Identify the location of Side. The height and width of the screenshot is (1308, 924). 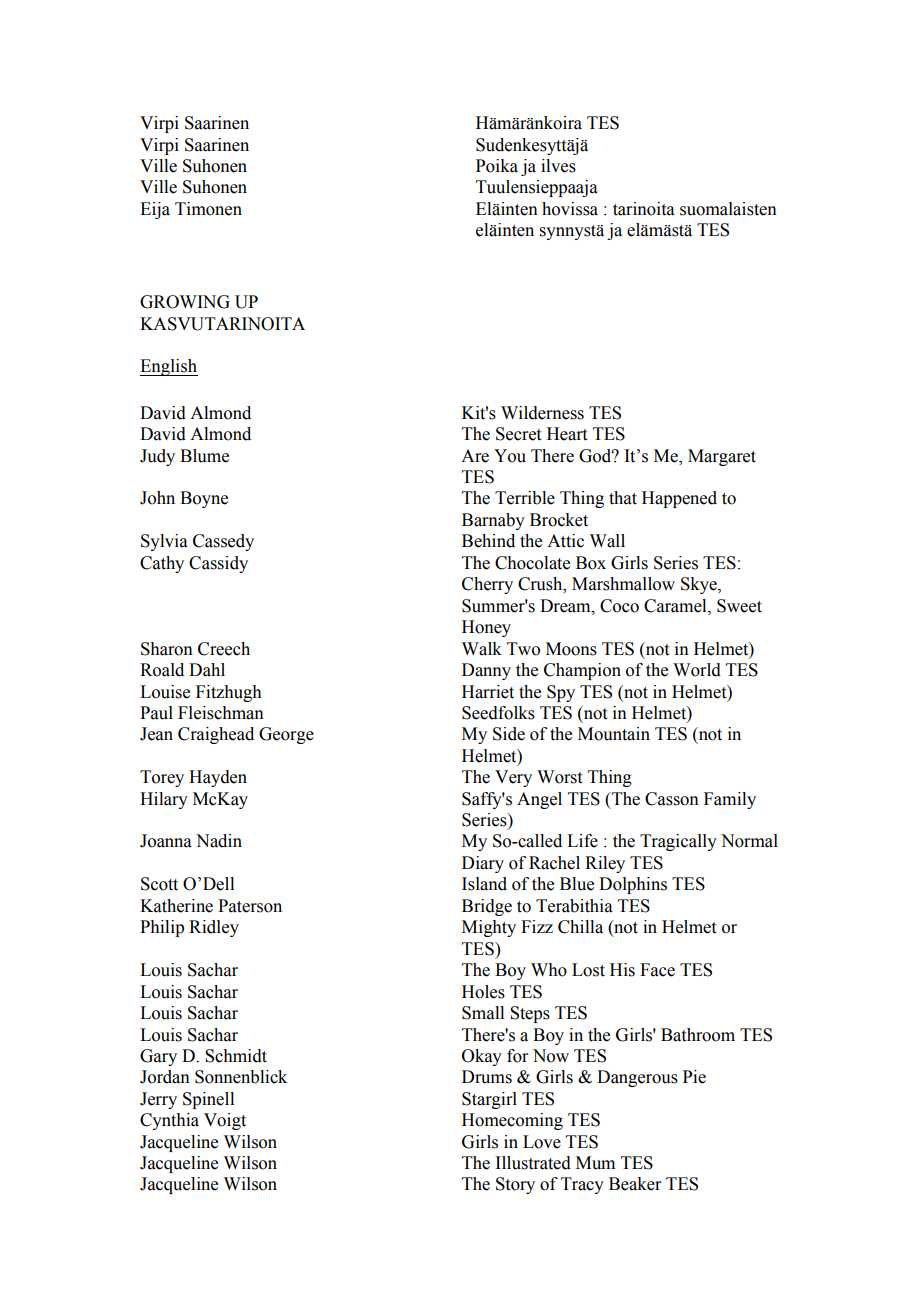
(509, 734).
